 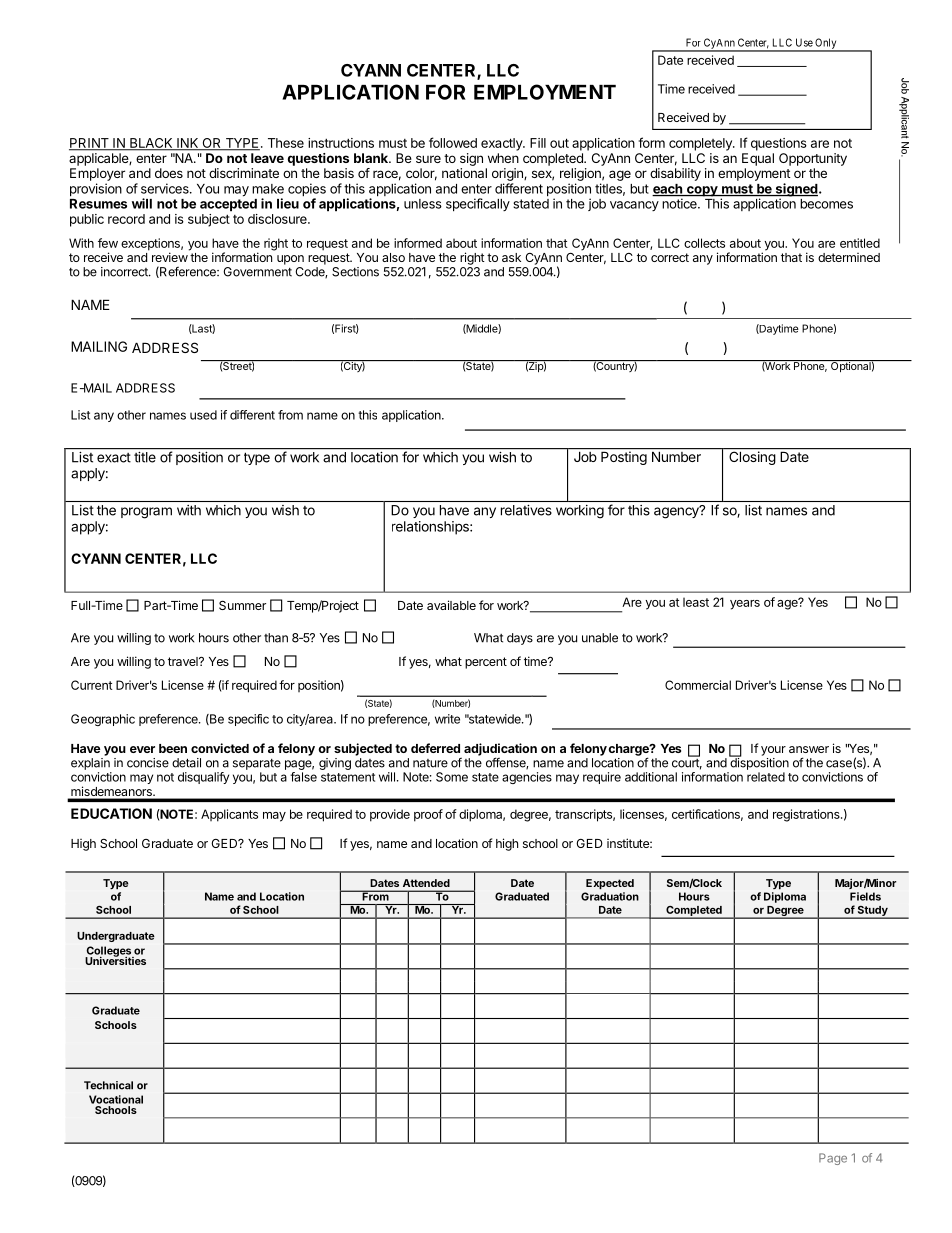 I want to click on your, so click(x=773, y=751).
